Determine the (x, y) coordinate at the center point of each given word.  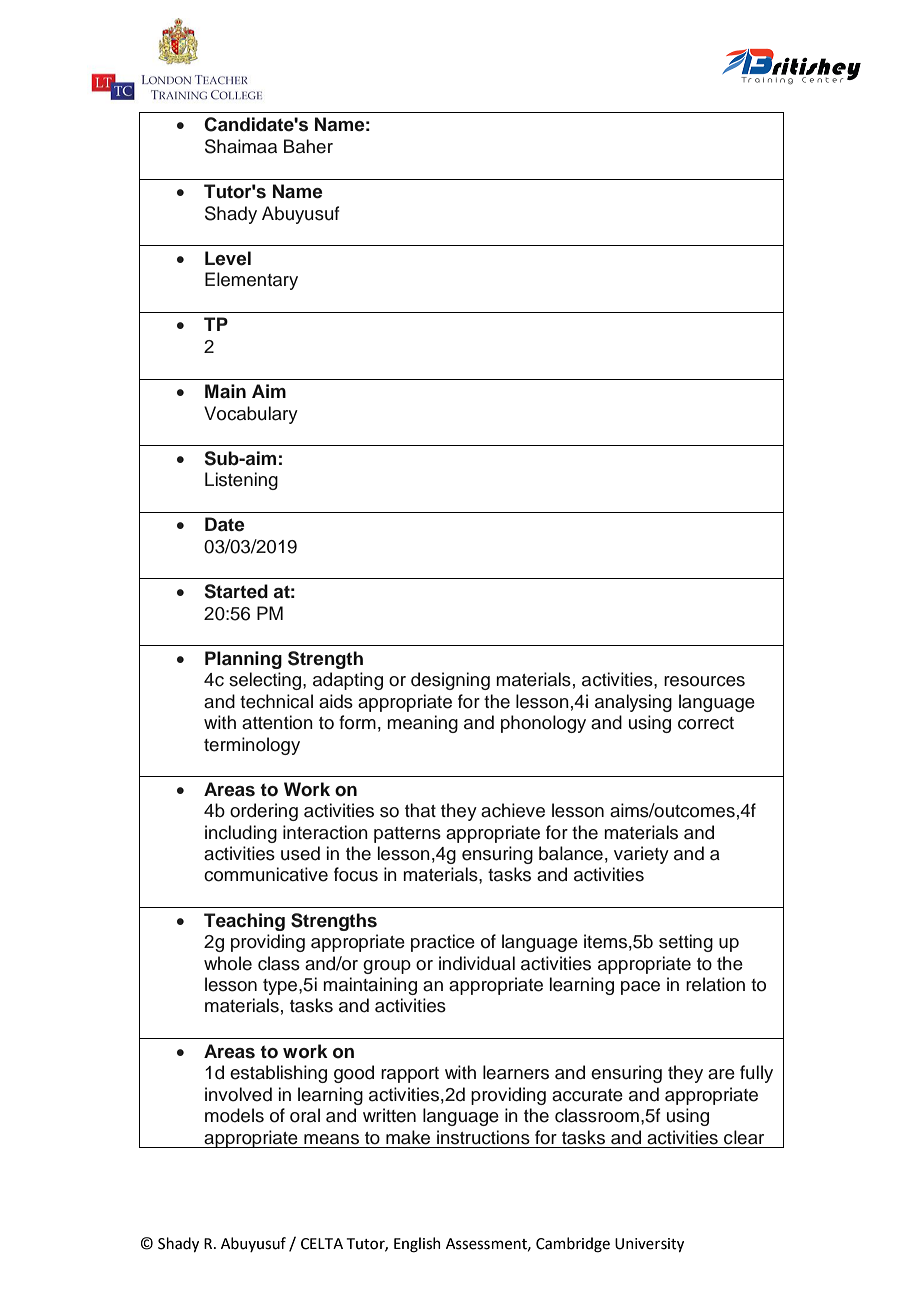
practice (443, 943)
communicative (266, 874)
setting (686, 943)
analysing (633, 703)
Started (236, 591)
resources (704, 681)
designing (450, 681)
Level (228, 258)
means (331, 1139)
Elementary (251, 281)
